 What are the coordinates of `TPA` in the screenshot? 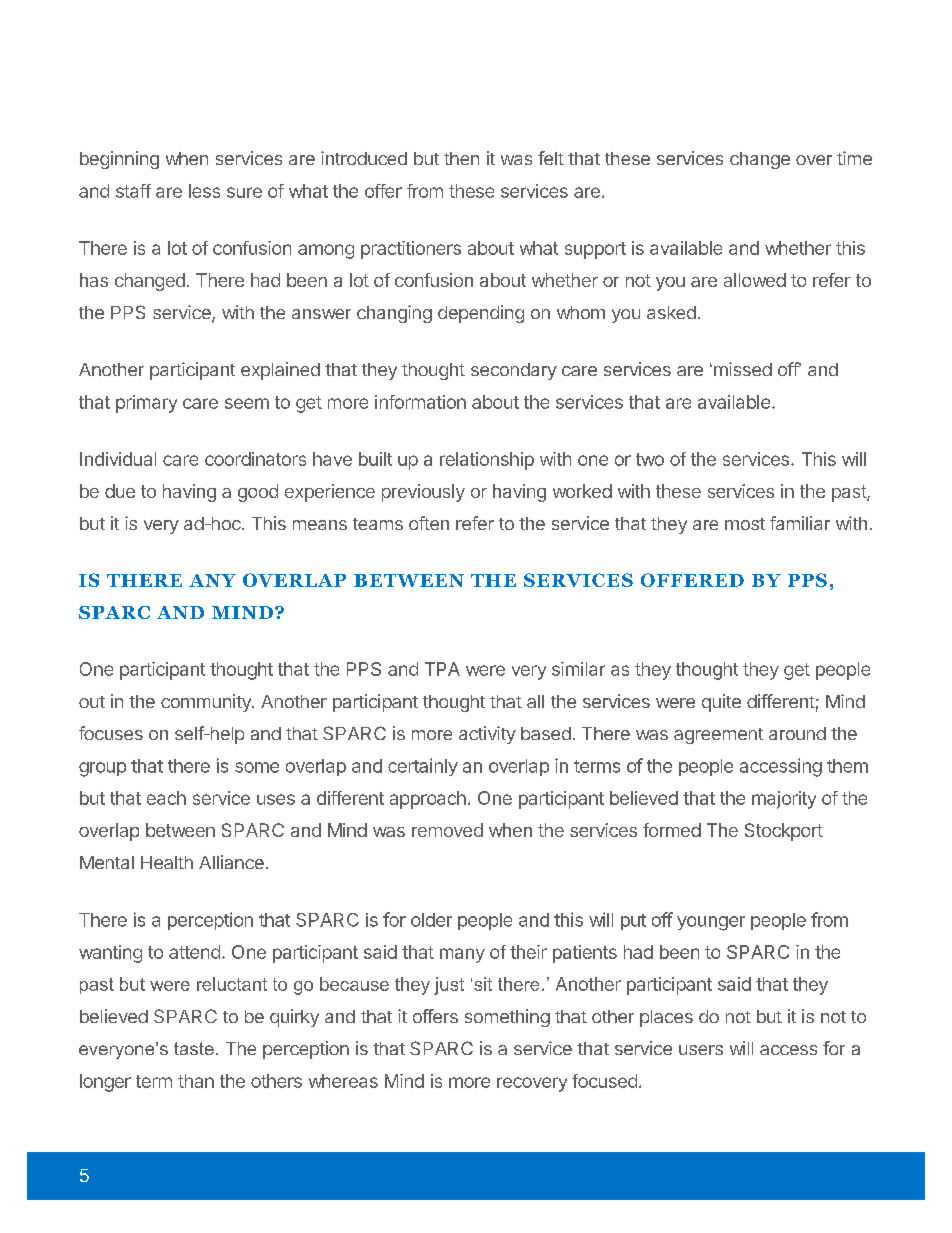 It's located at (442, 669).
